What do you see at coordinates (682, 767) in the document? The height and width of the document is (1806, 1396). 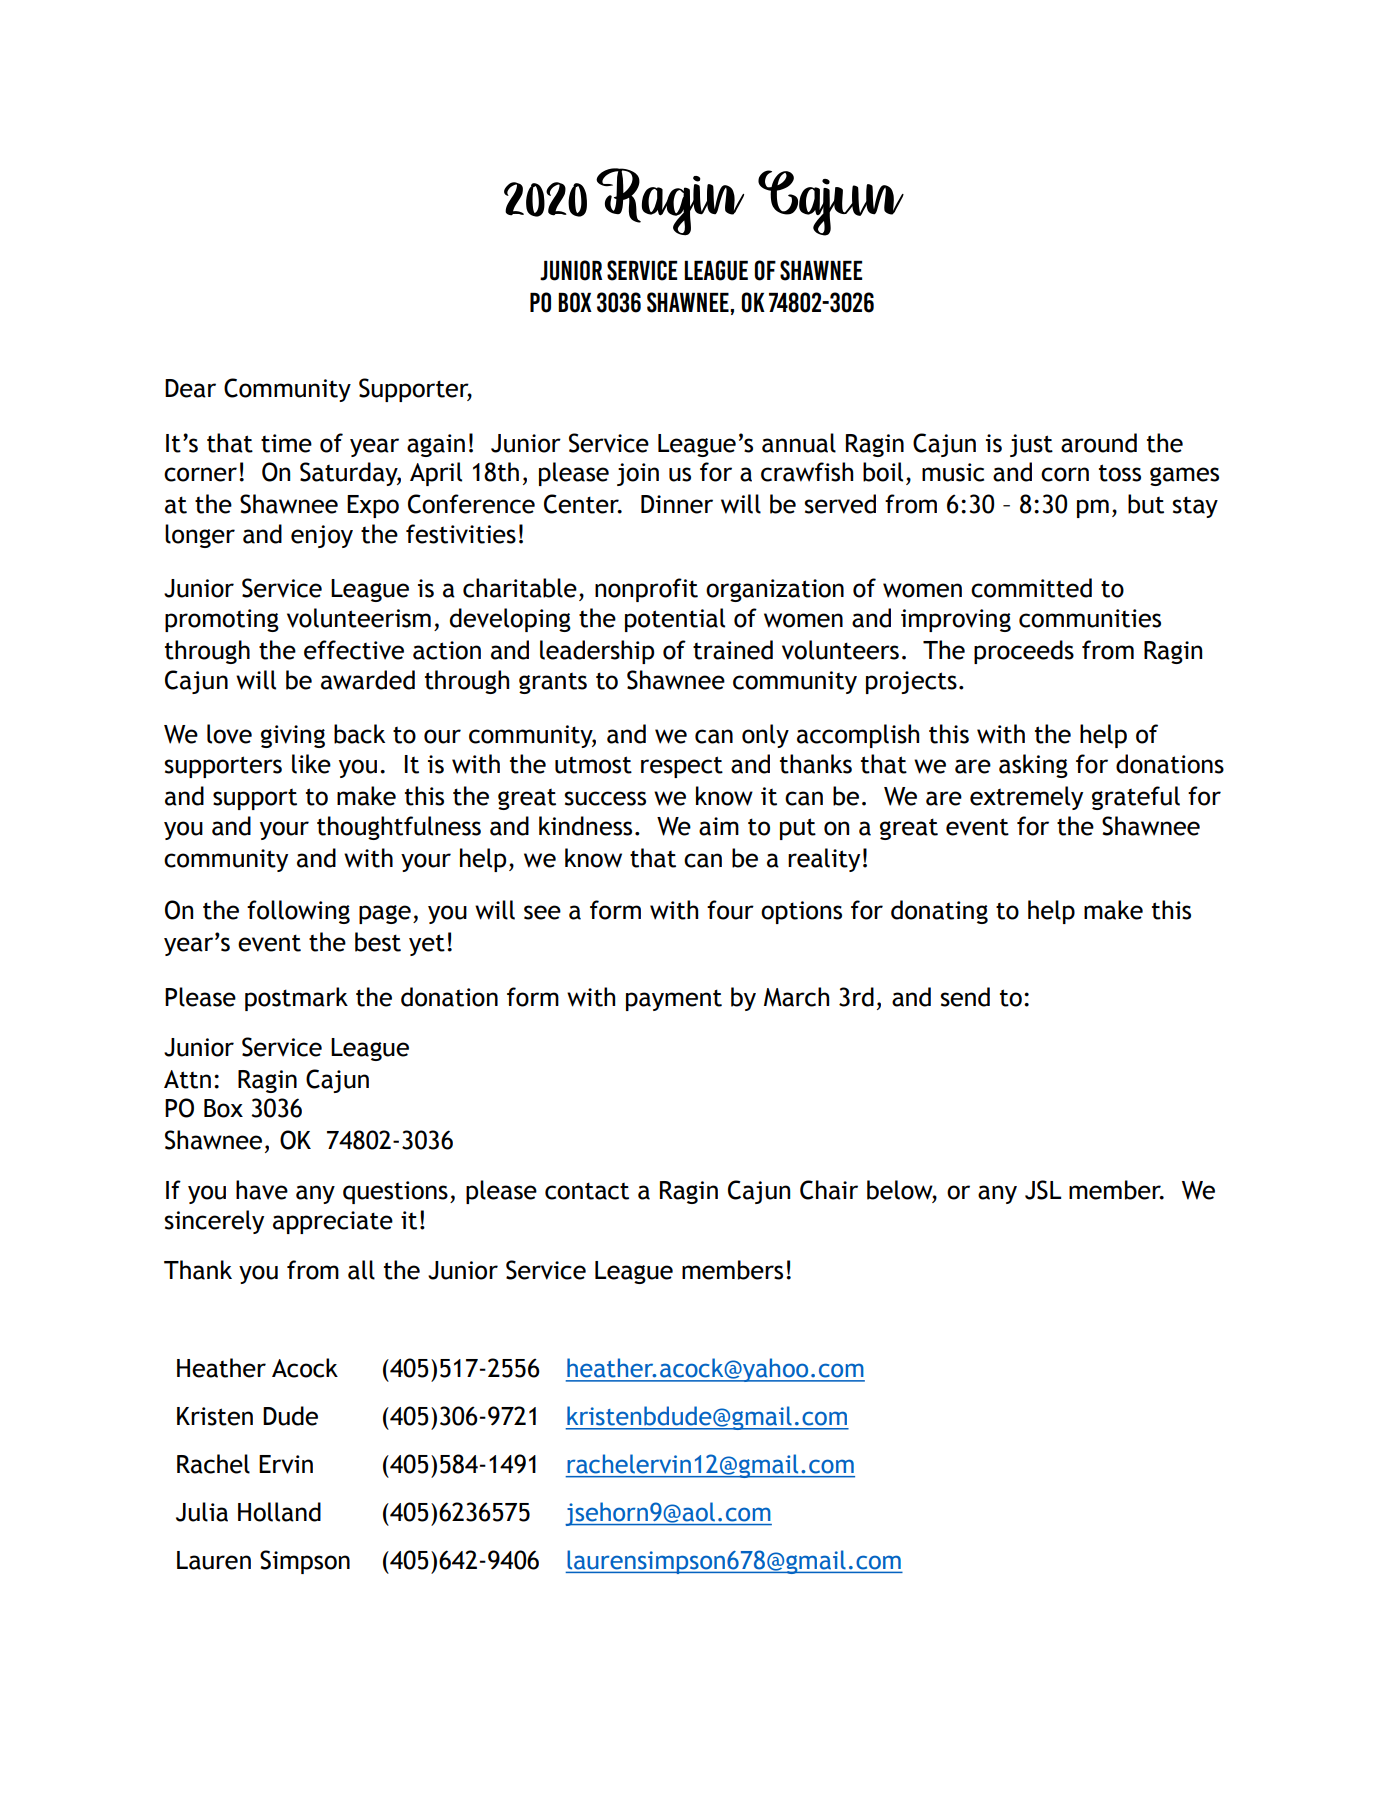 I see `respect` at bounding box center [682, 767].
